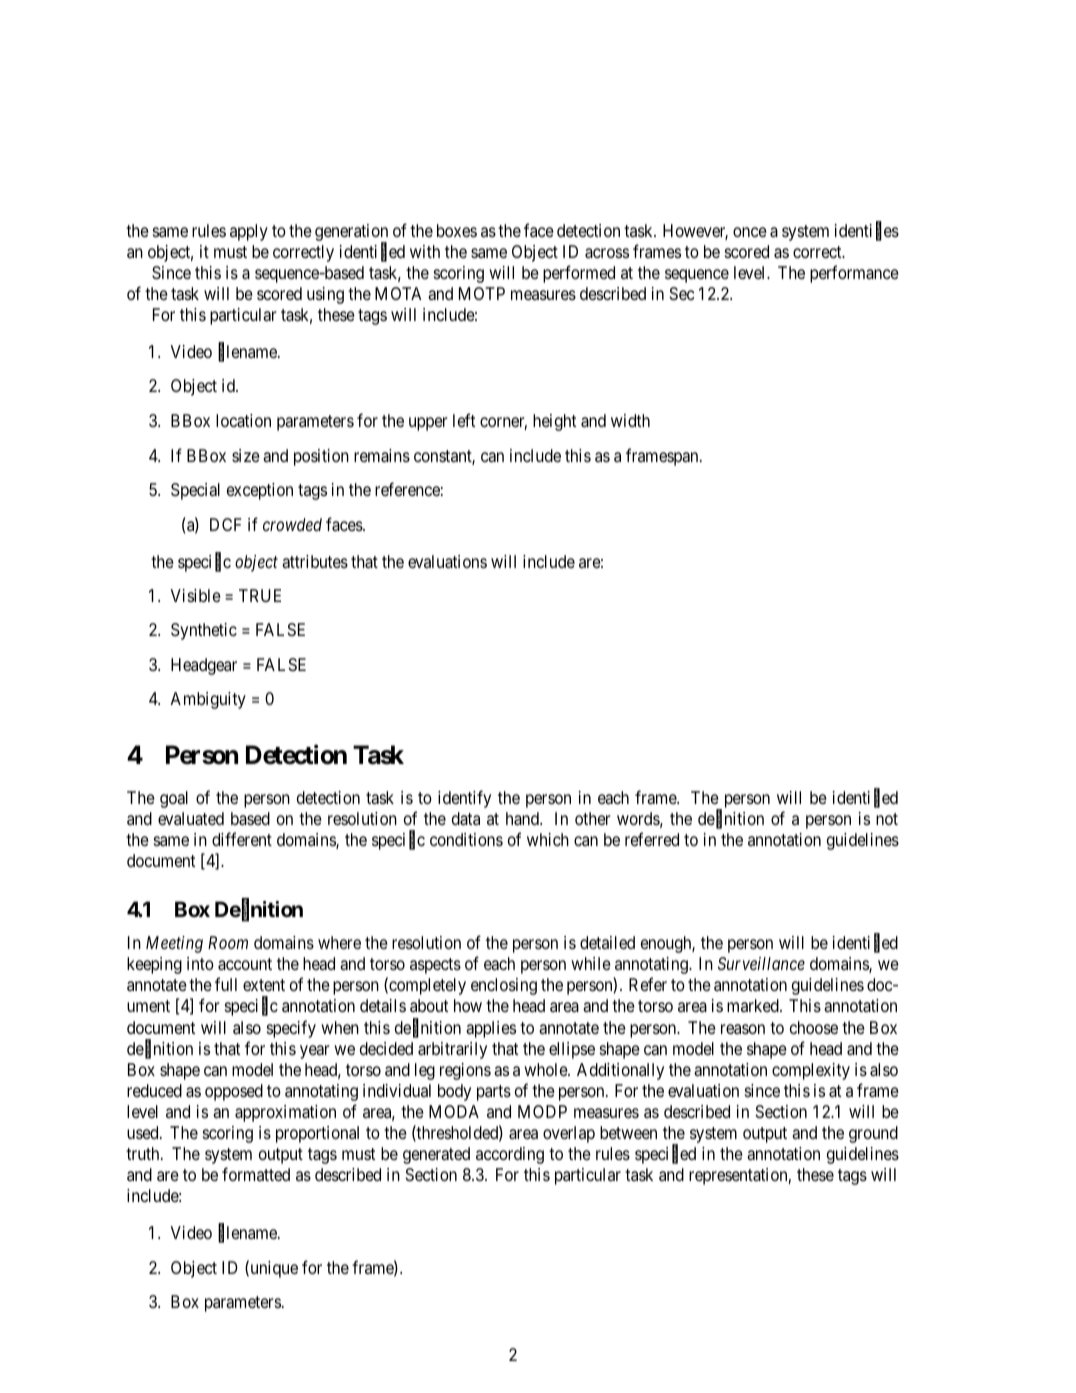 This image has height=1393, width=1076. What do you see at coordinates (249, 232) in the image?
I see `apply` at bounding box center [249, 232].
